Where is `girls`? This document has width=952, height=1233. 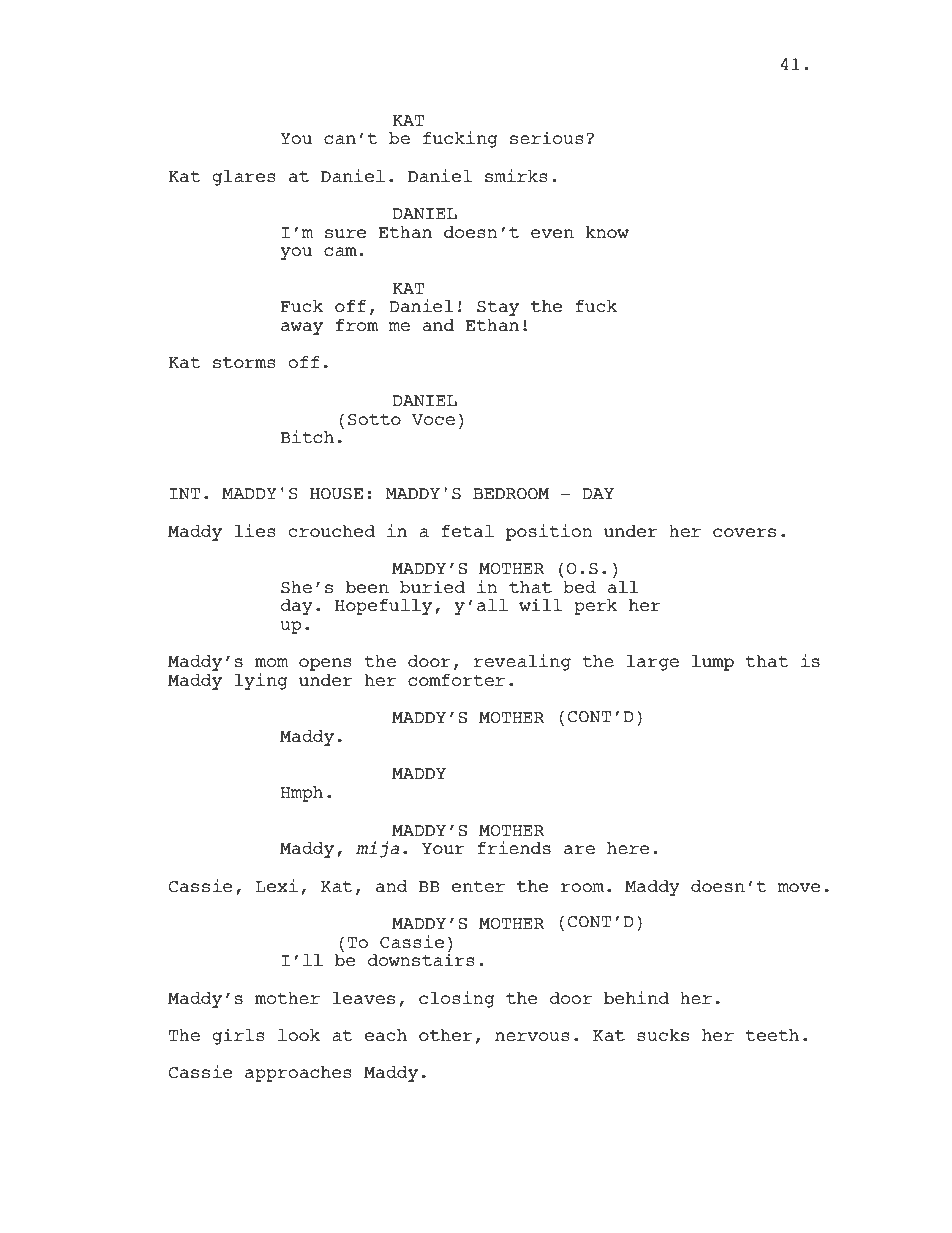
girls is located at coordinates (239, 1036).
